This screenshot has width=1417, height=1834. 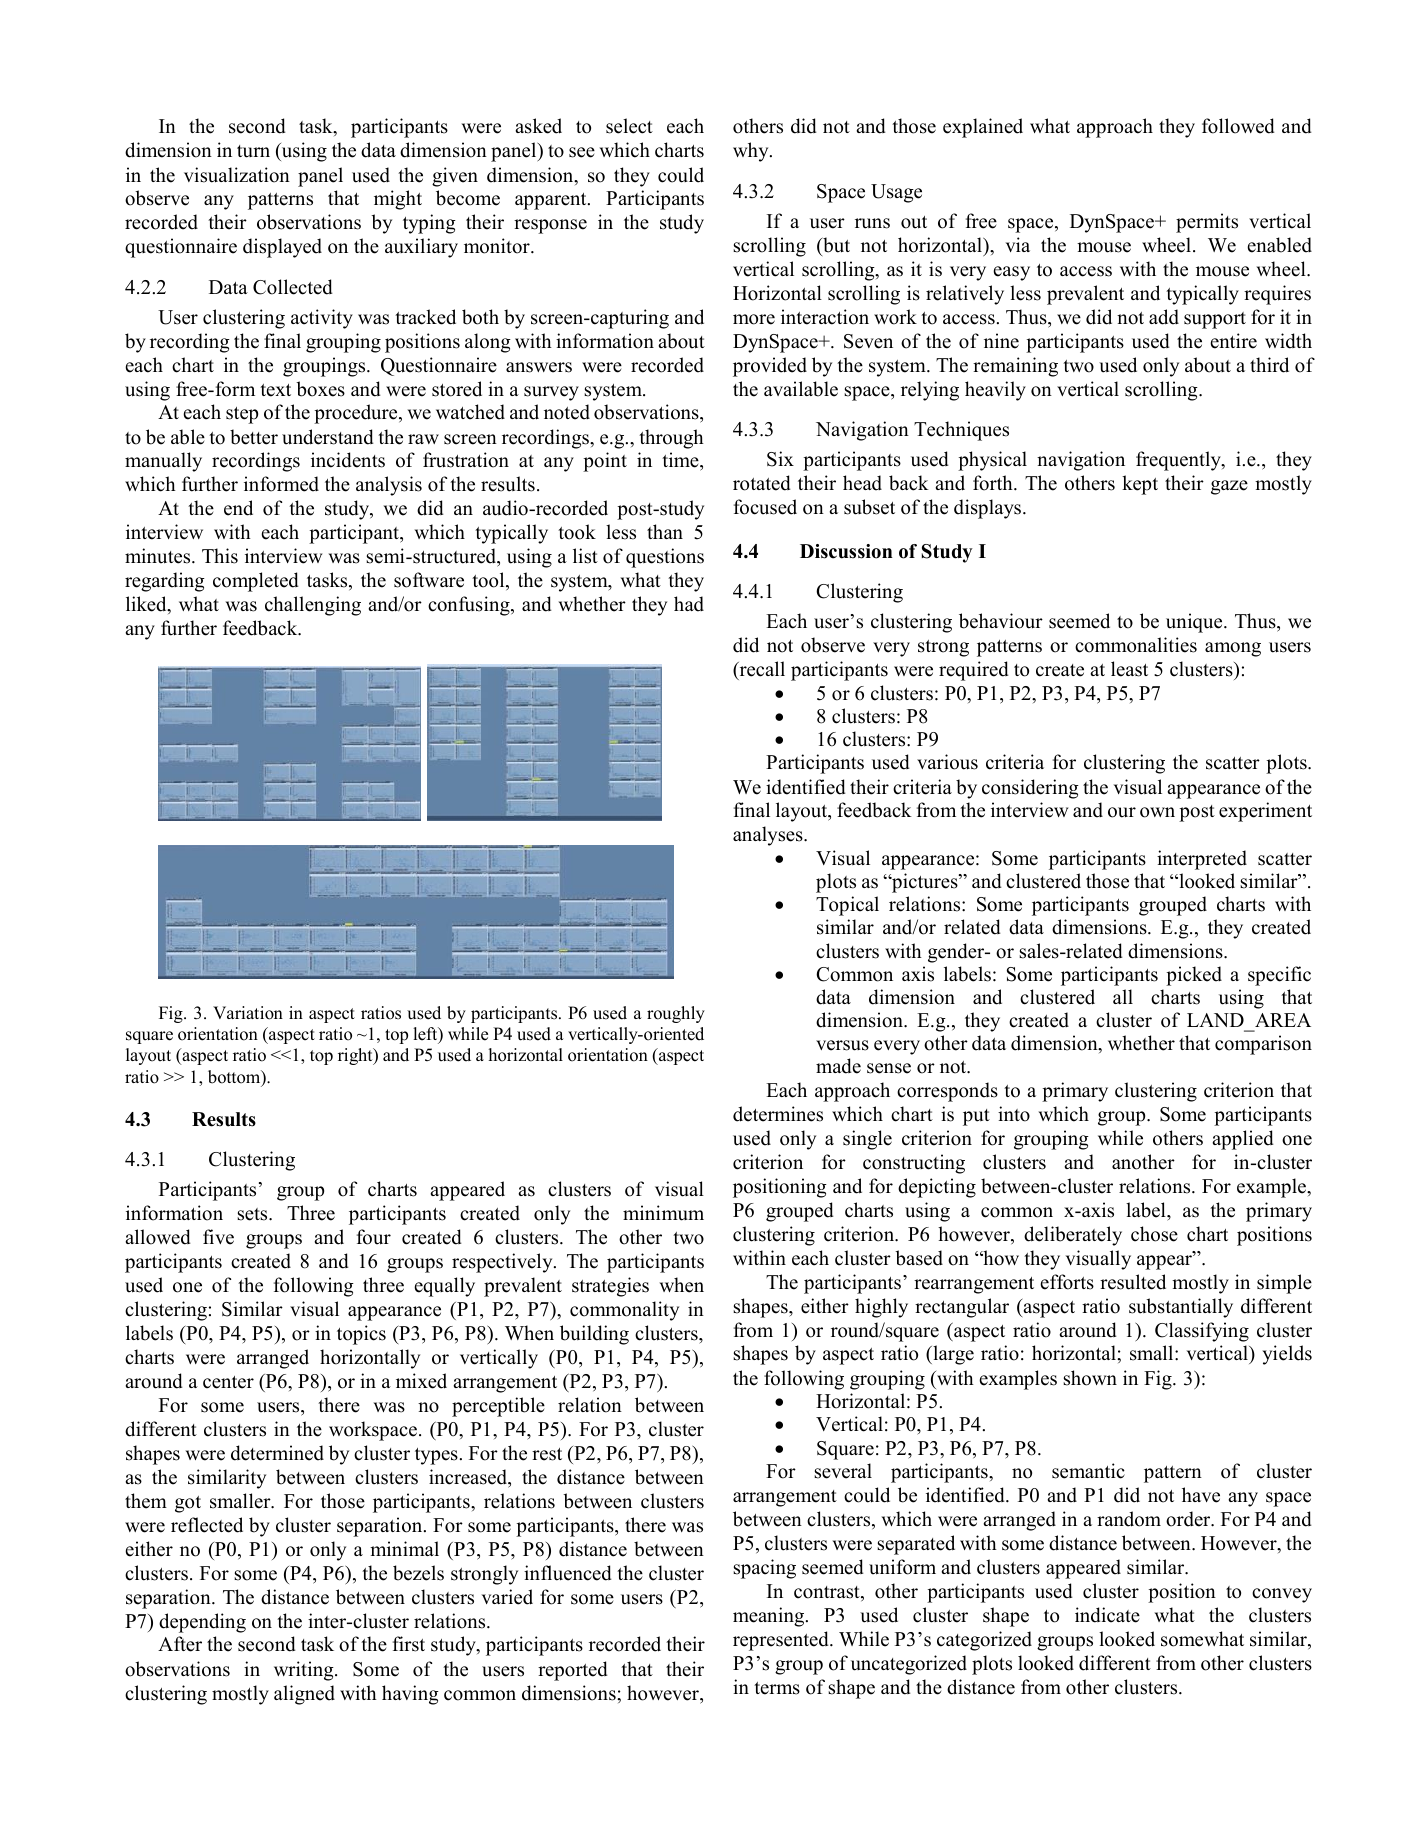 I want to click on permits, so click(x=1207, y=223).
